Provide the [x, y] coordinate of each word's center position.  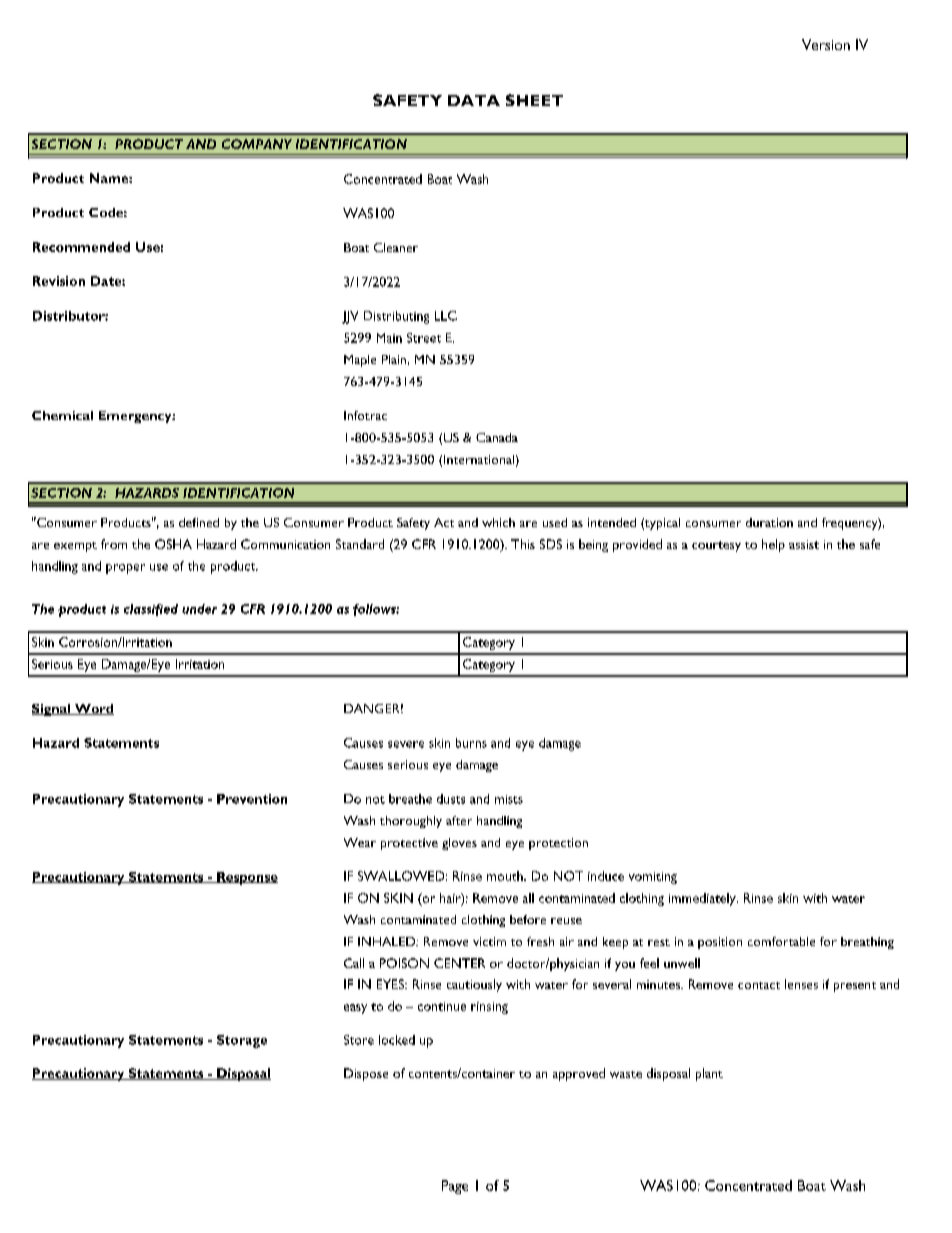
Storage [242, 1041]
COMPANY [257, 144]
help [773, 545]
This [523, 544]
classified [151, 610]
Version [826, 44]
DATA [474, 100]
